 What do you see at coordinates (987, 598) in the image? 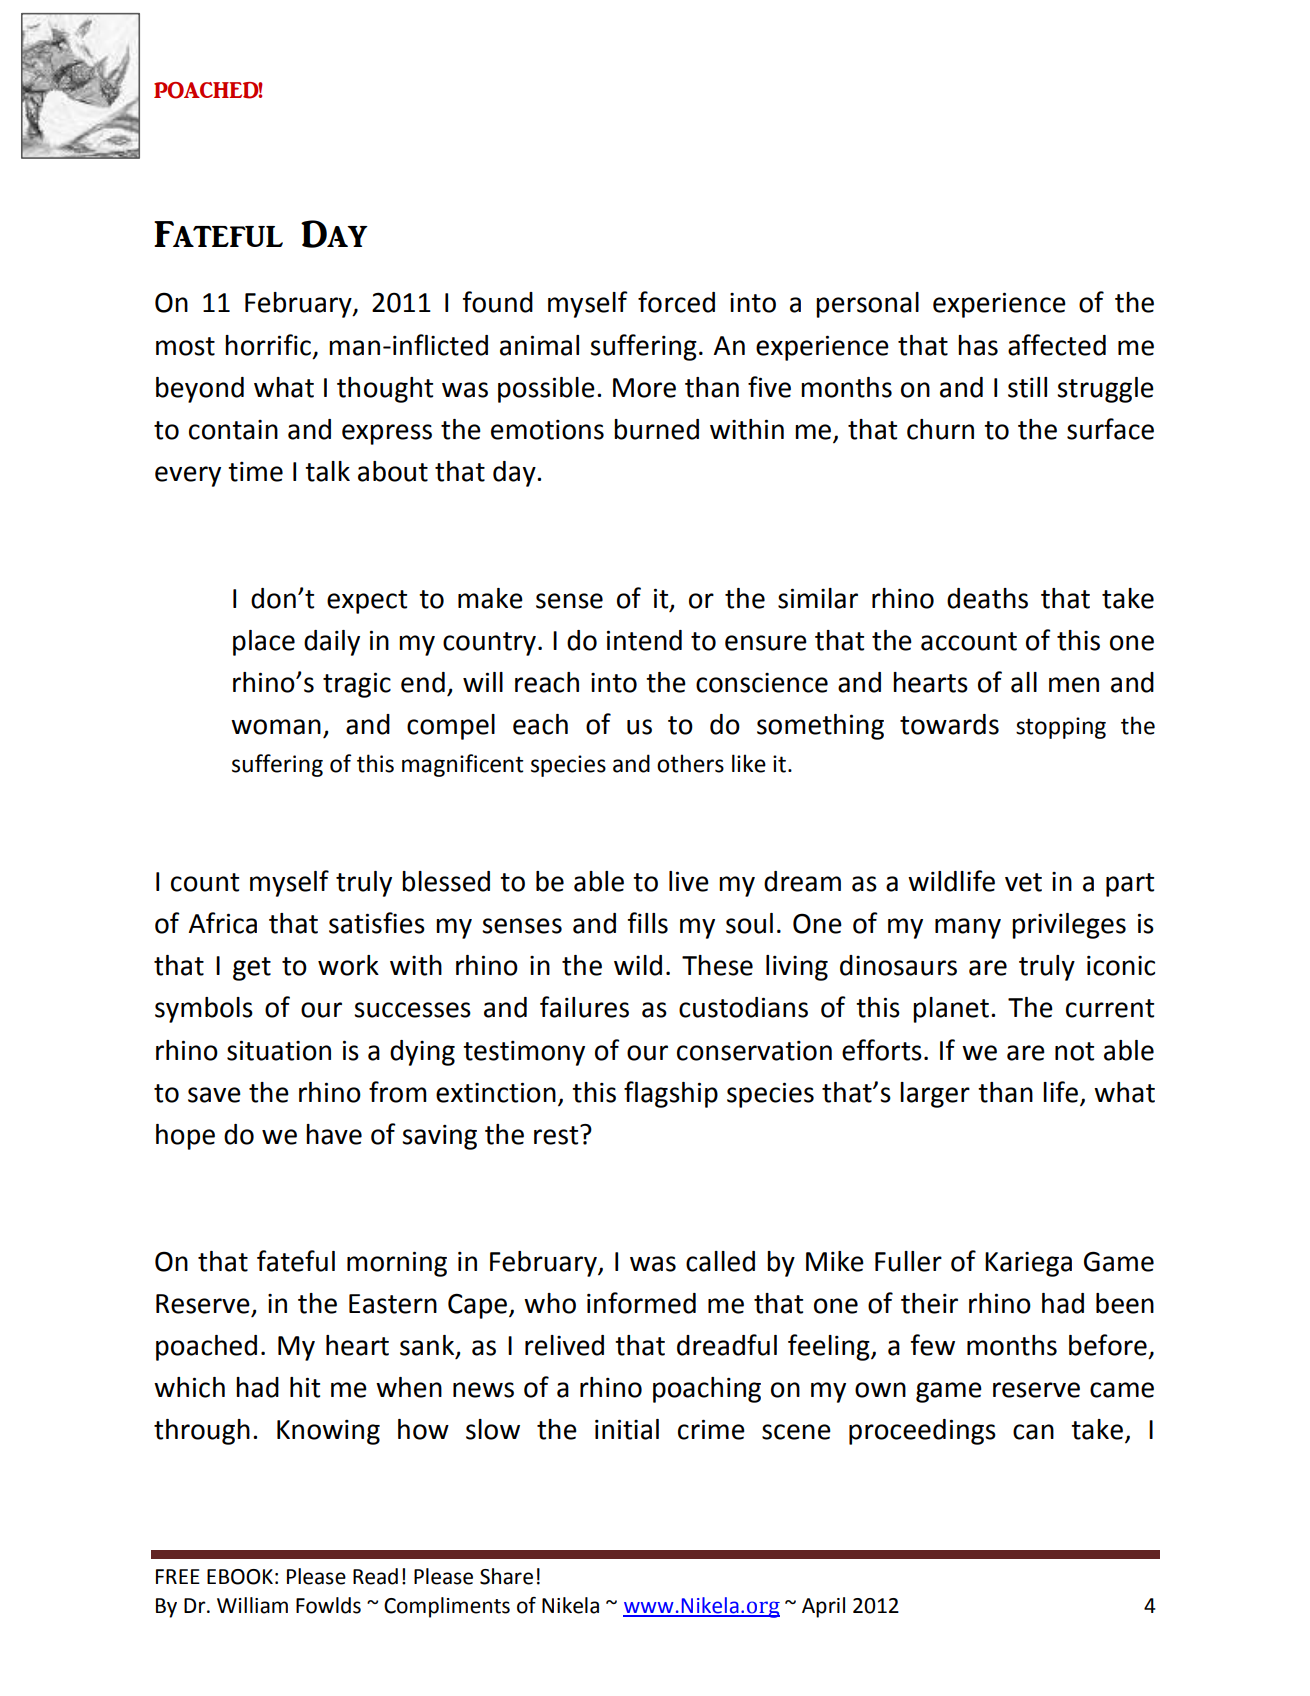
I see `deaths` at bounding box center [987, 598].
